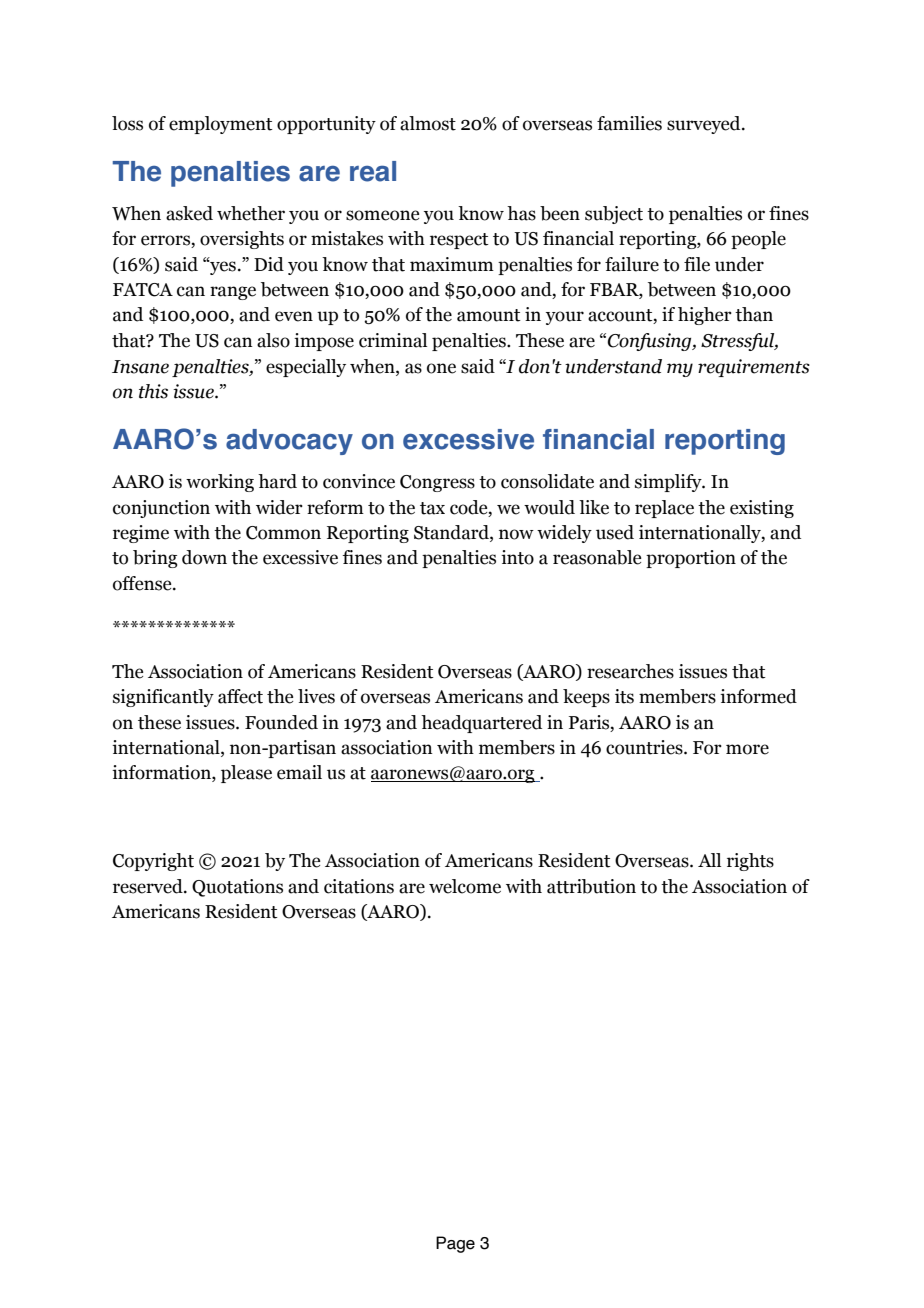 This screenshot has height=1308, width=924. I want to click on researches, so click(630, 671).
